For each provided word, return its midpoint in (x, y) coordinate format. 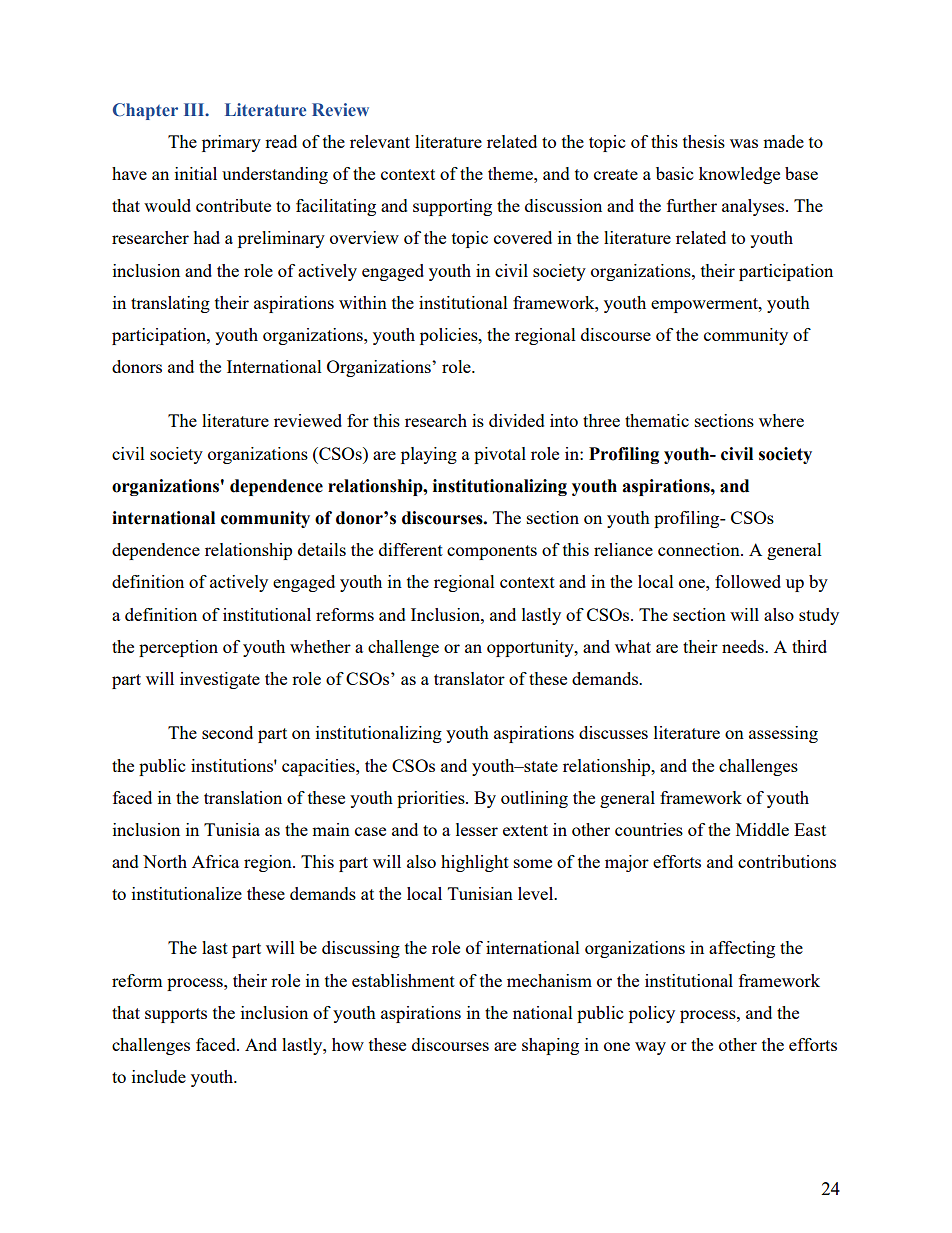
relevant (380, 141)
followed (748, 581)
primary (231, 143)
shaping (550, 1046)
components (492, 552)
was (744, 143)
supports (176, 1015)
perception (178, 648)
